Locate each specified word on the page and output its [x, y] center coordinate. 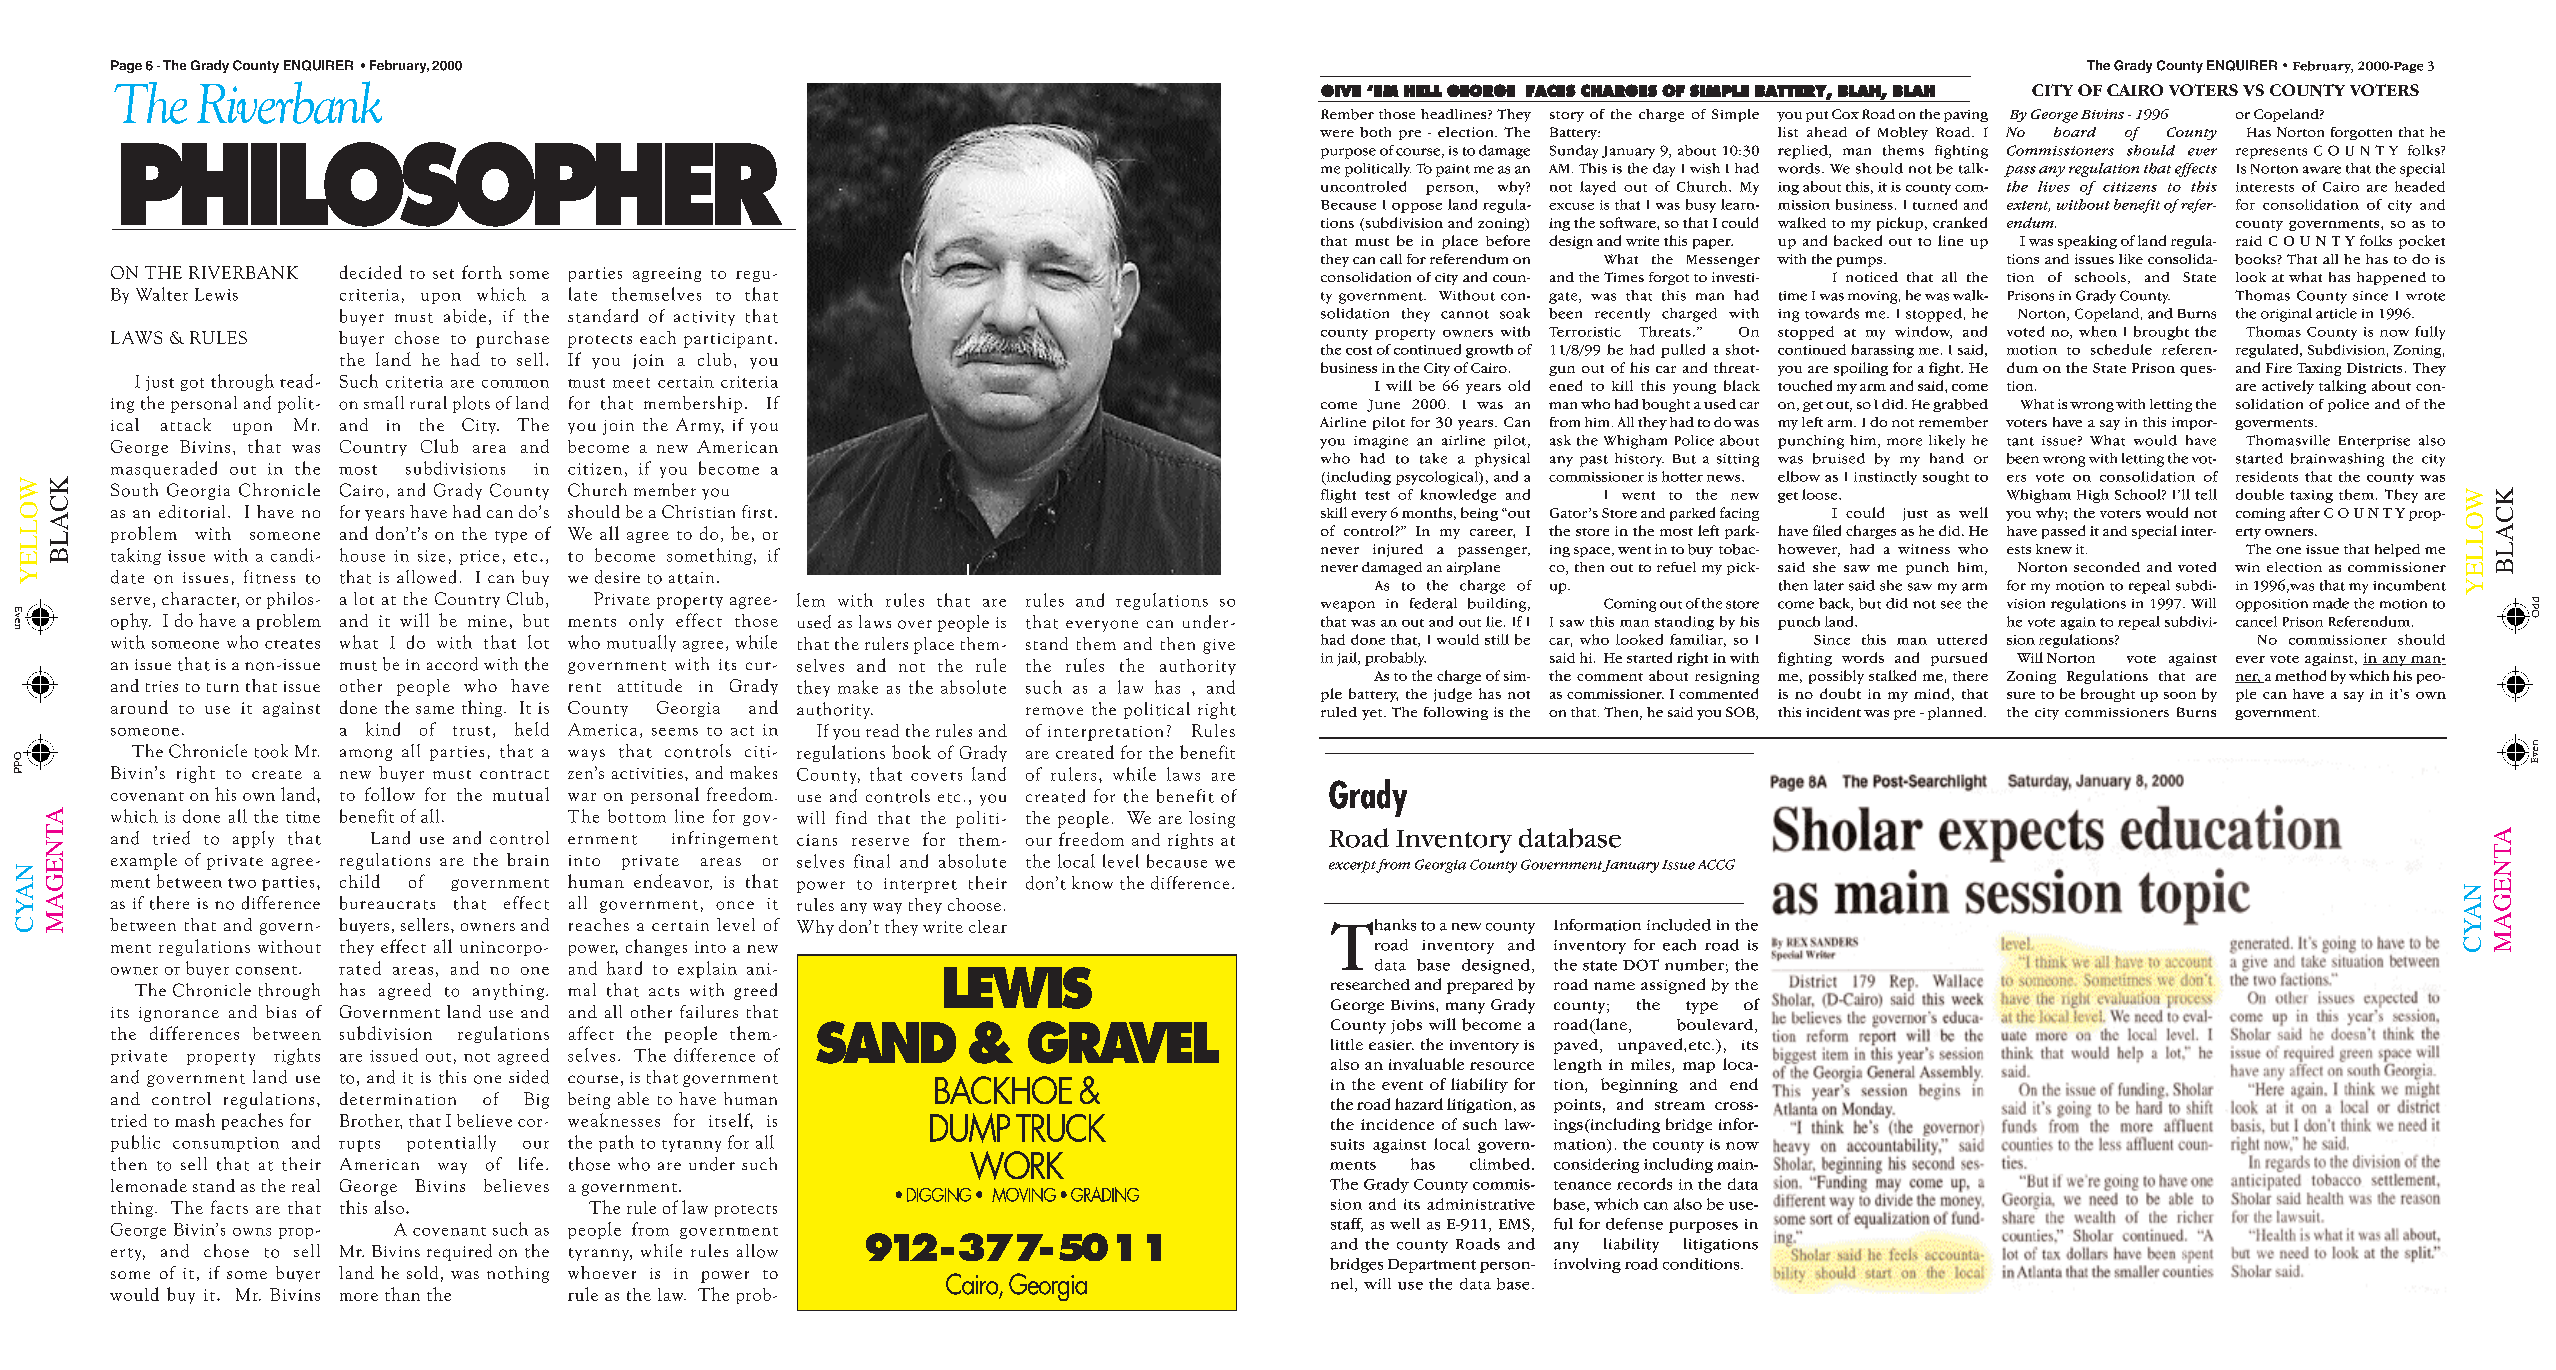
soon [2180, 695]
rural [428, 402]
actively [2288, 387]
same [435, 710]
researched [1370, 984]
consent [266, 970]
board [2075, 132]
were [1337, 133]
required [459, 1252]
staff [1347, 1225]
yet [1373, 714]
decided [371, 272]
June [1383, 405]
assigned [1673, 986]
